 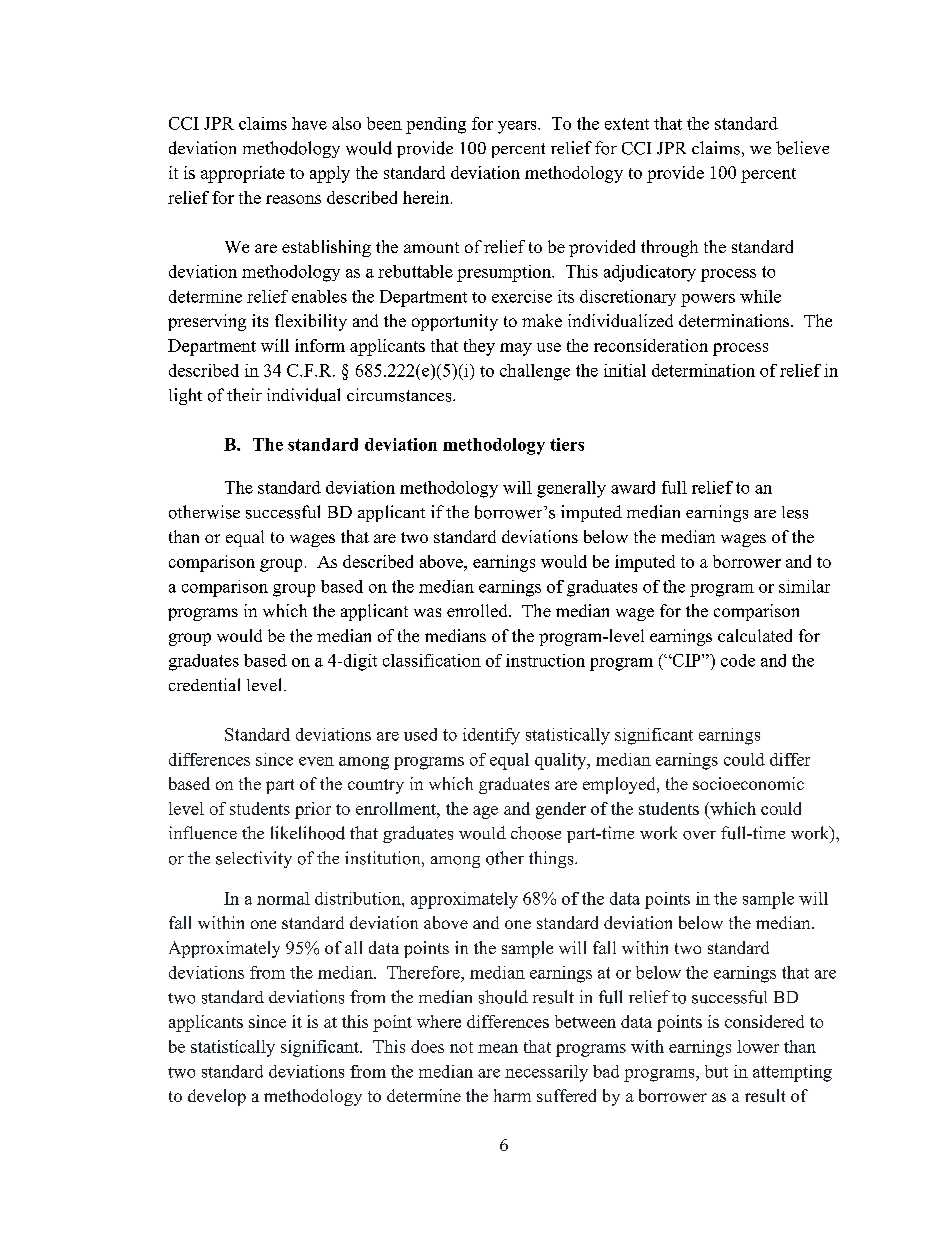 What do you see at coordinates (708, 300) in the screenshot?
I see `powers` at bounding box center [708, 300].
